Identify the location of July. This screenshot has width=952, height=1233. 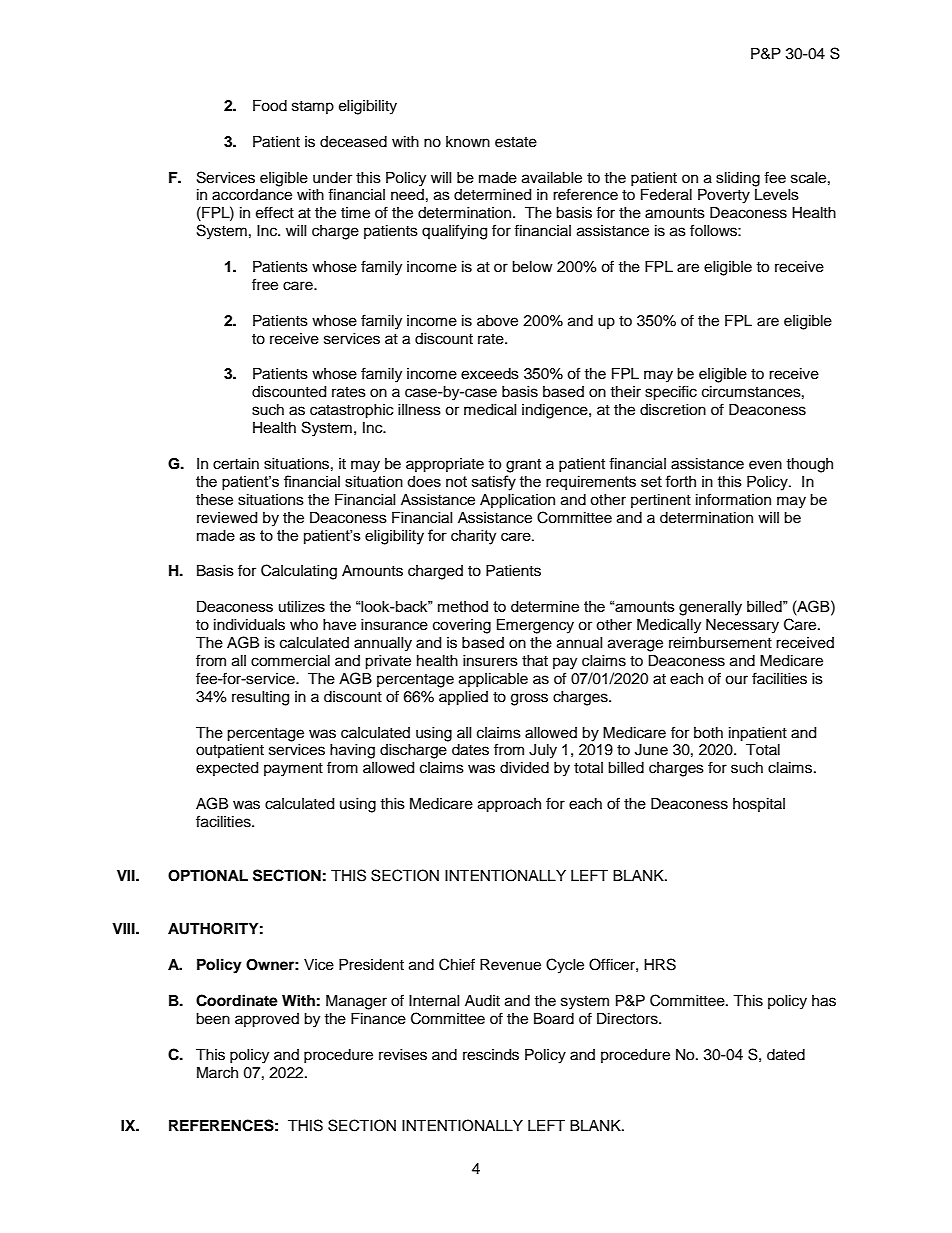
(543, 751).
